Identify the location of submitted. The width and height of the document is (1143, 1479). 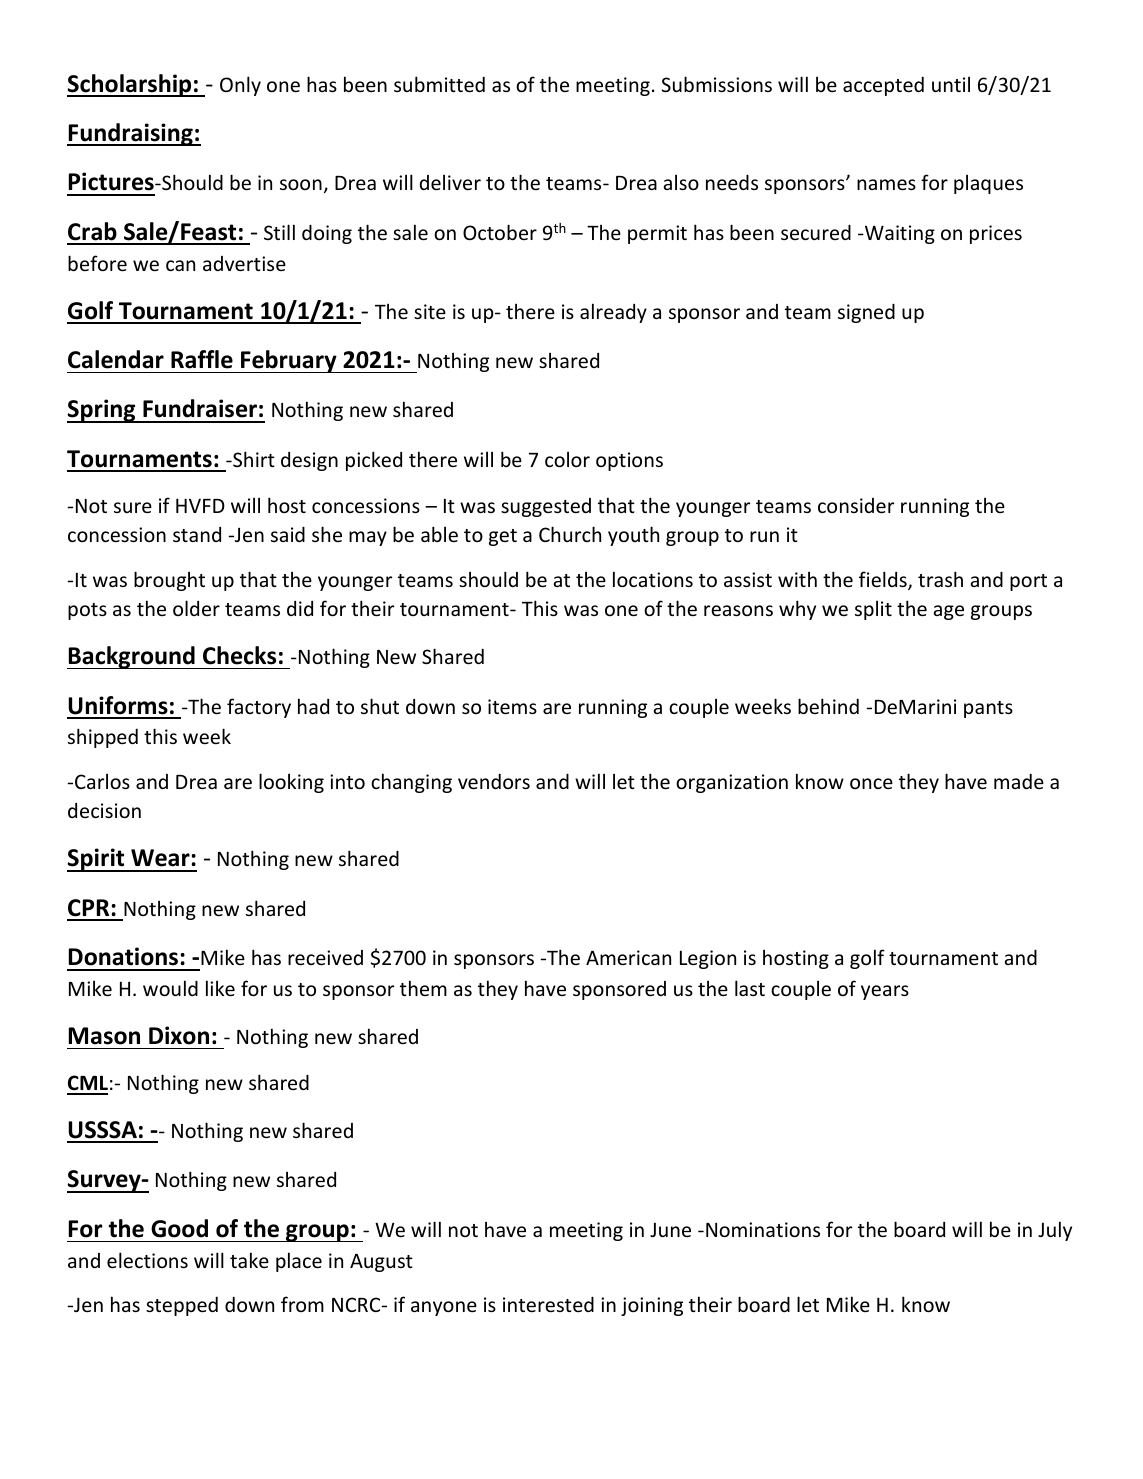
(439, 84).
